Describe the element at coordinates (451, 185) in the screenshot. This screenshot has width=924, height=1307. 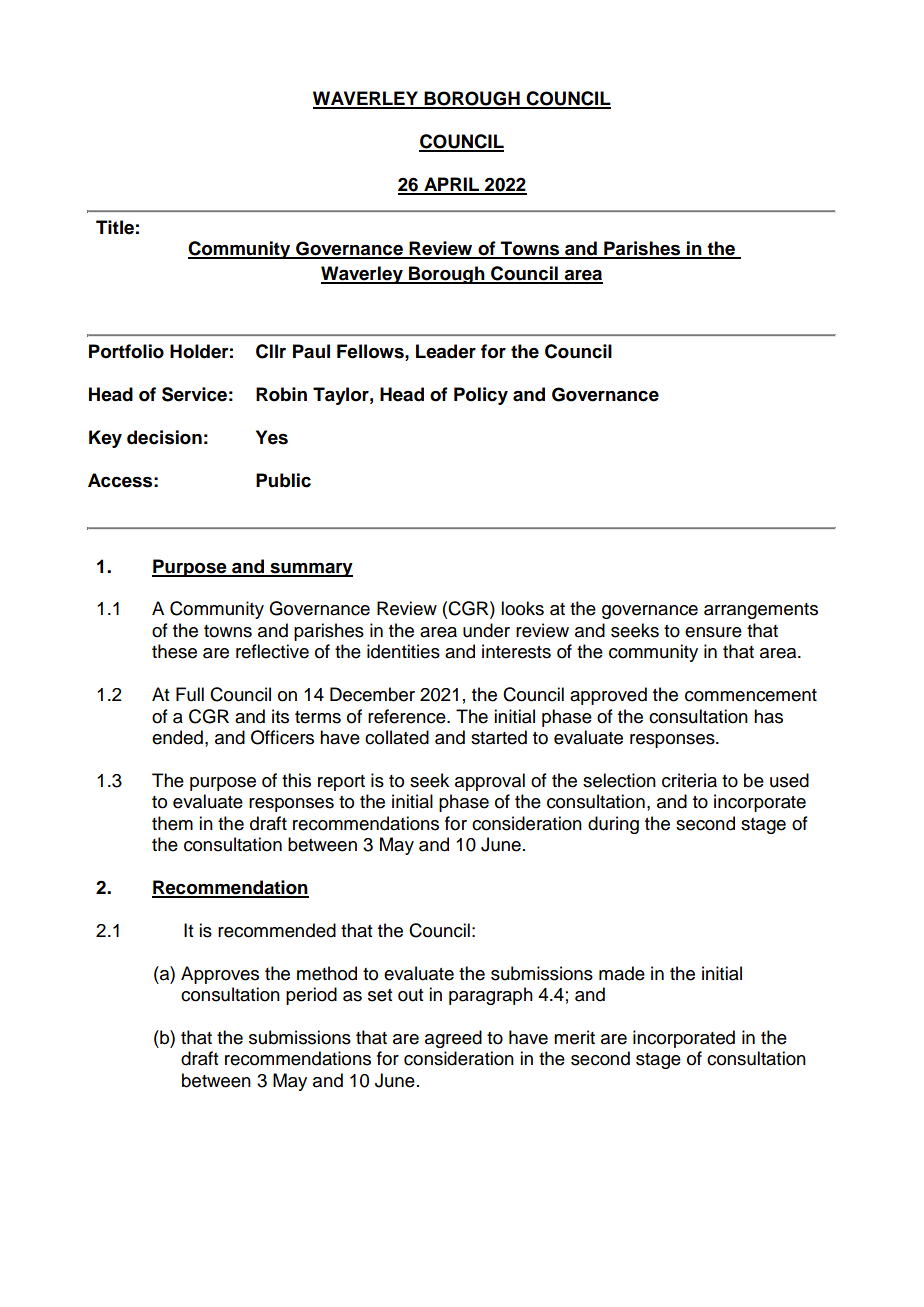
I see `APRIL` at that location.
